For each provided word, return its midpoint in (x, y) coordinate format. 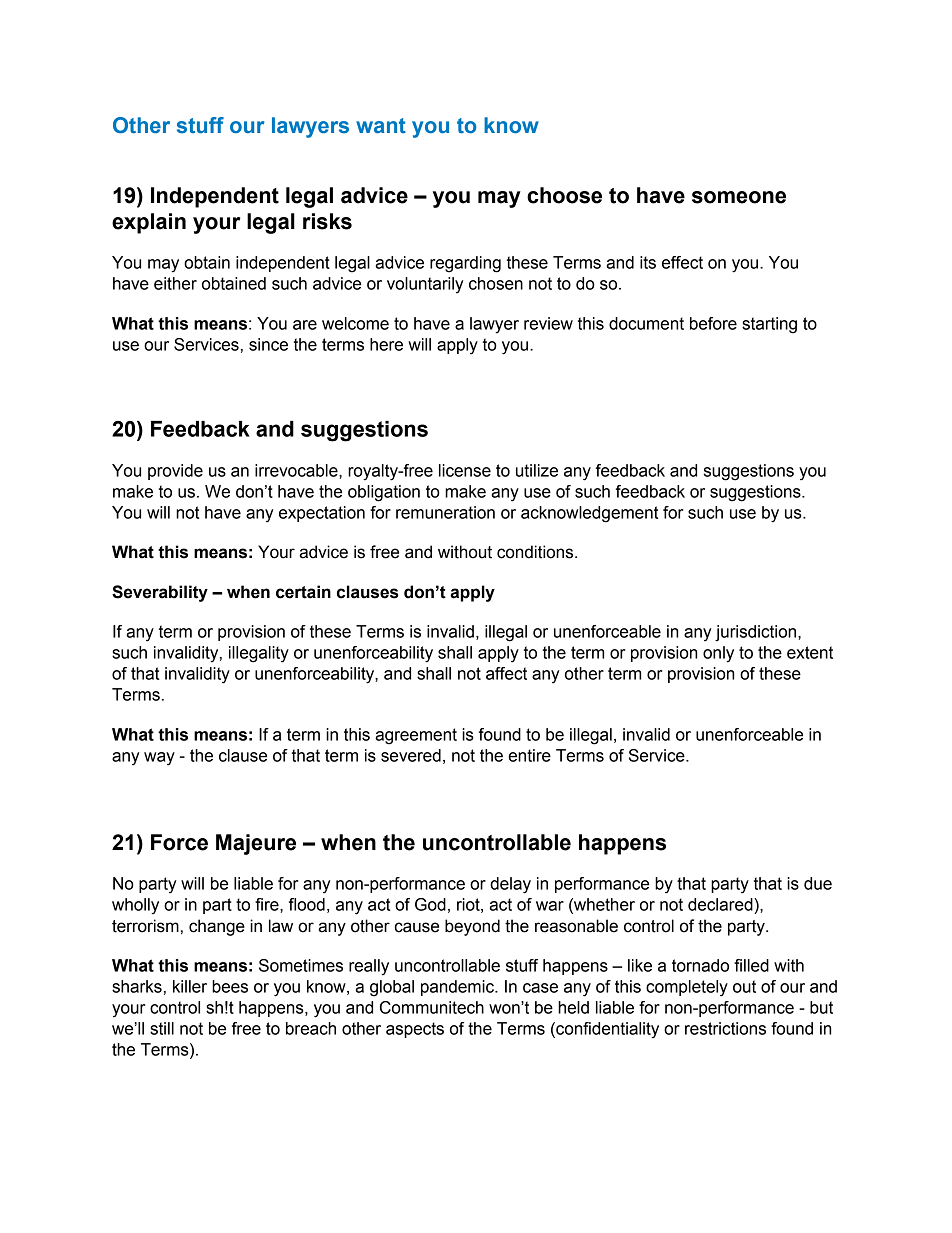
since (268, 344)
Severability (160, 593)
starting (769, 325)
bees (230, 986)
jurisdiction (757, 633)
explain (149, 223)
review (548, 323)
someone (739, 197)
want (381, 126)
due (818, 883)
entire (529, 755)
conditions (536, 552)
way (159, 759)
